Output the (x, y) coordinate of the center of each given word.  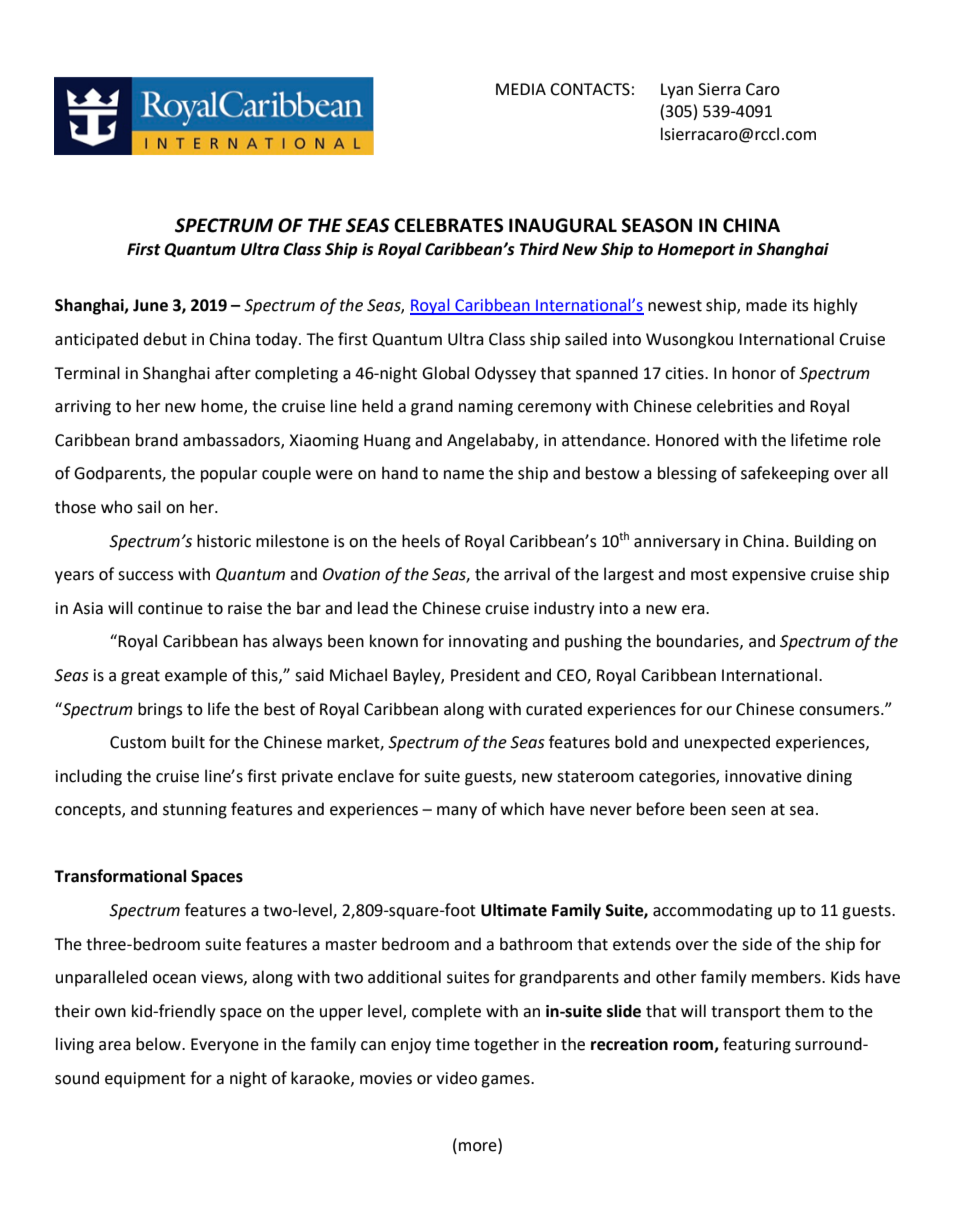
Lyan (677, 91)
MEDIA (521, 89)
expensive (769, 576)
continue (170, 608)
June (150, 305)
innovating (488, 643)
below (159, 1044)
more (479, 1148)
